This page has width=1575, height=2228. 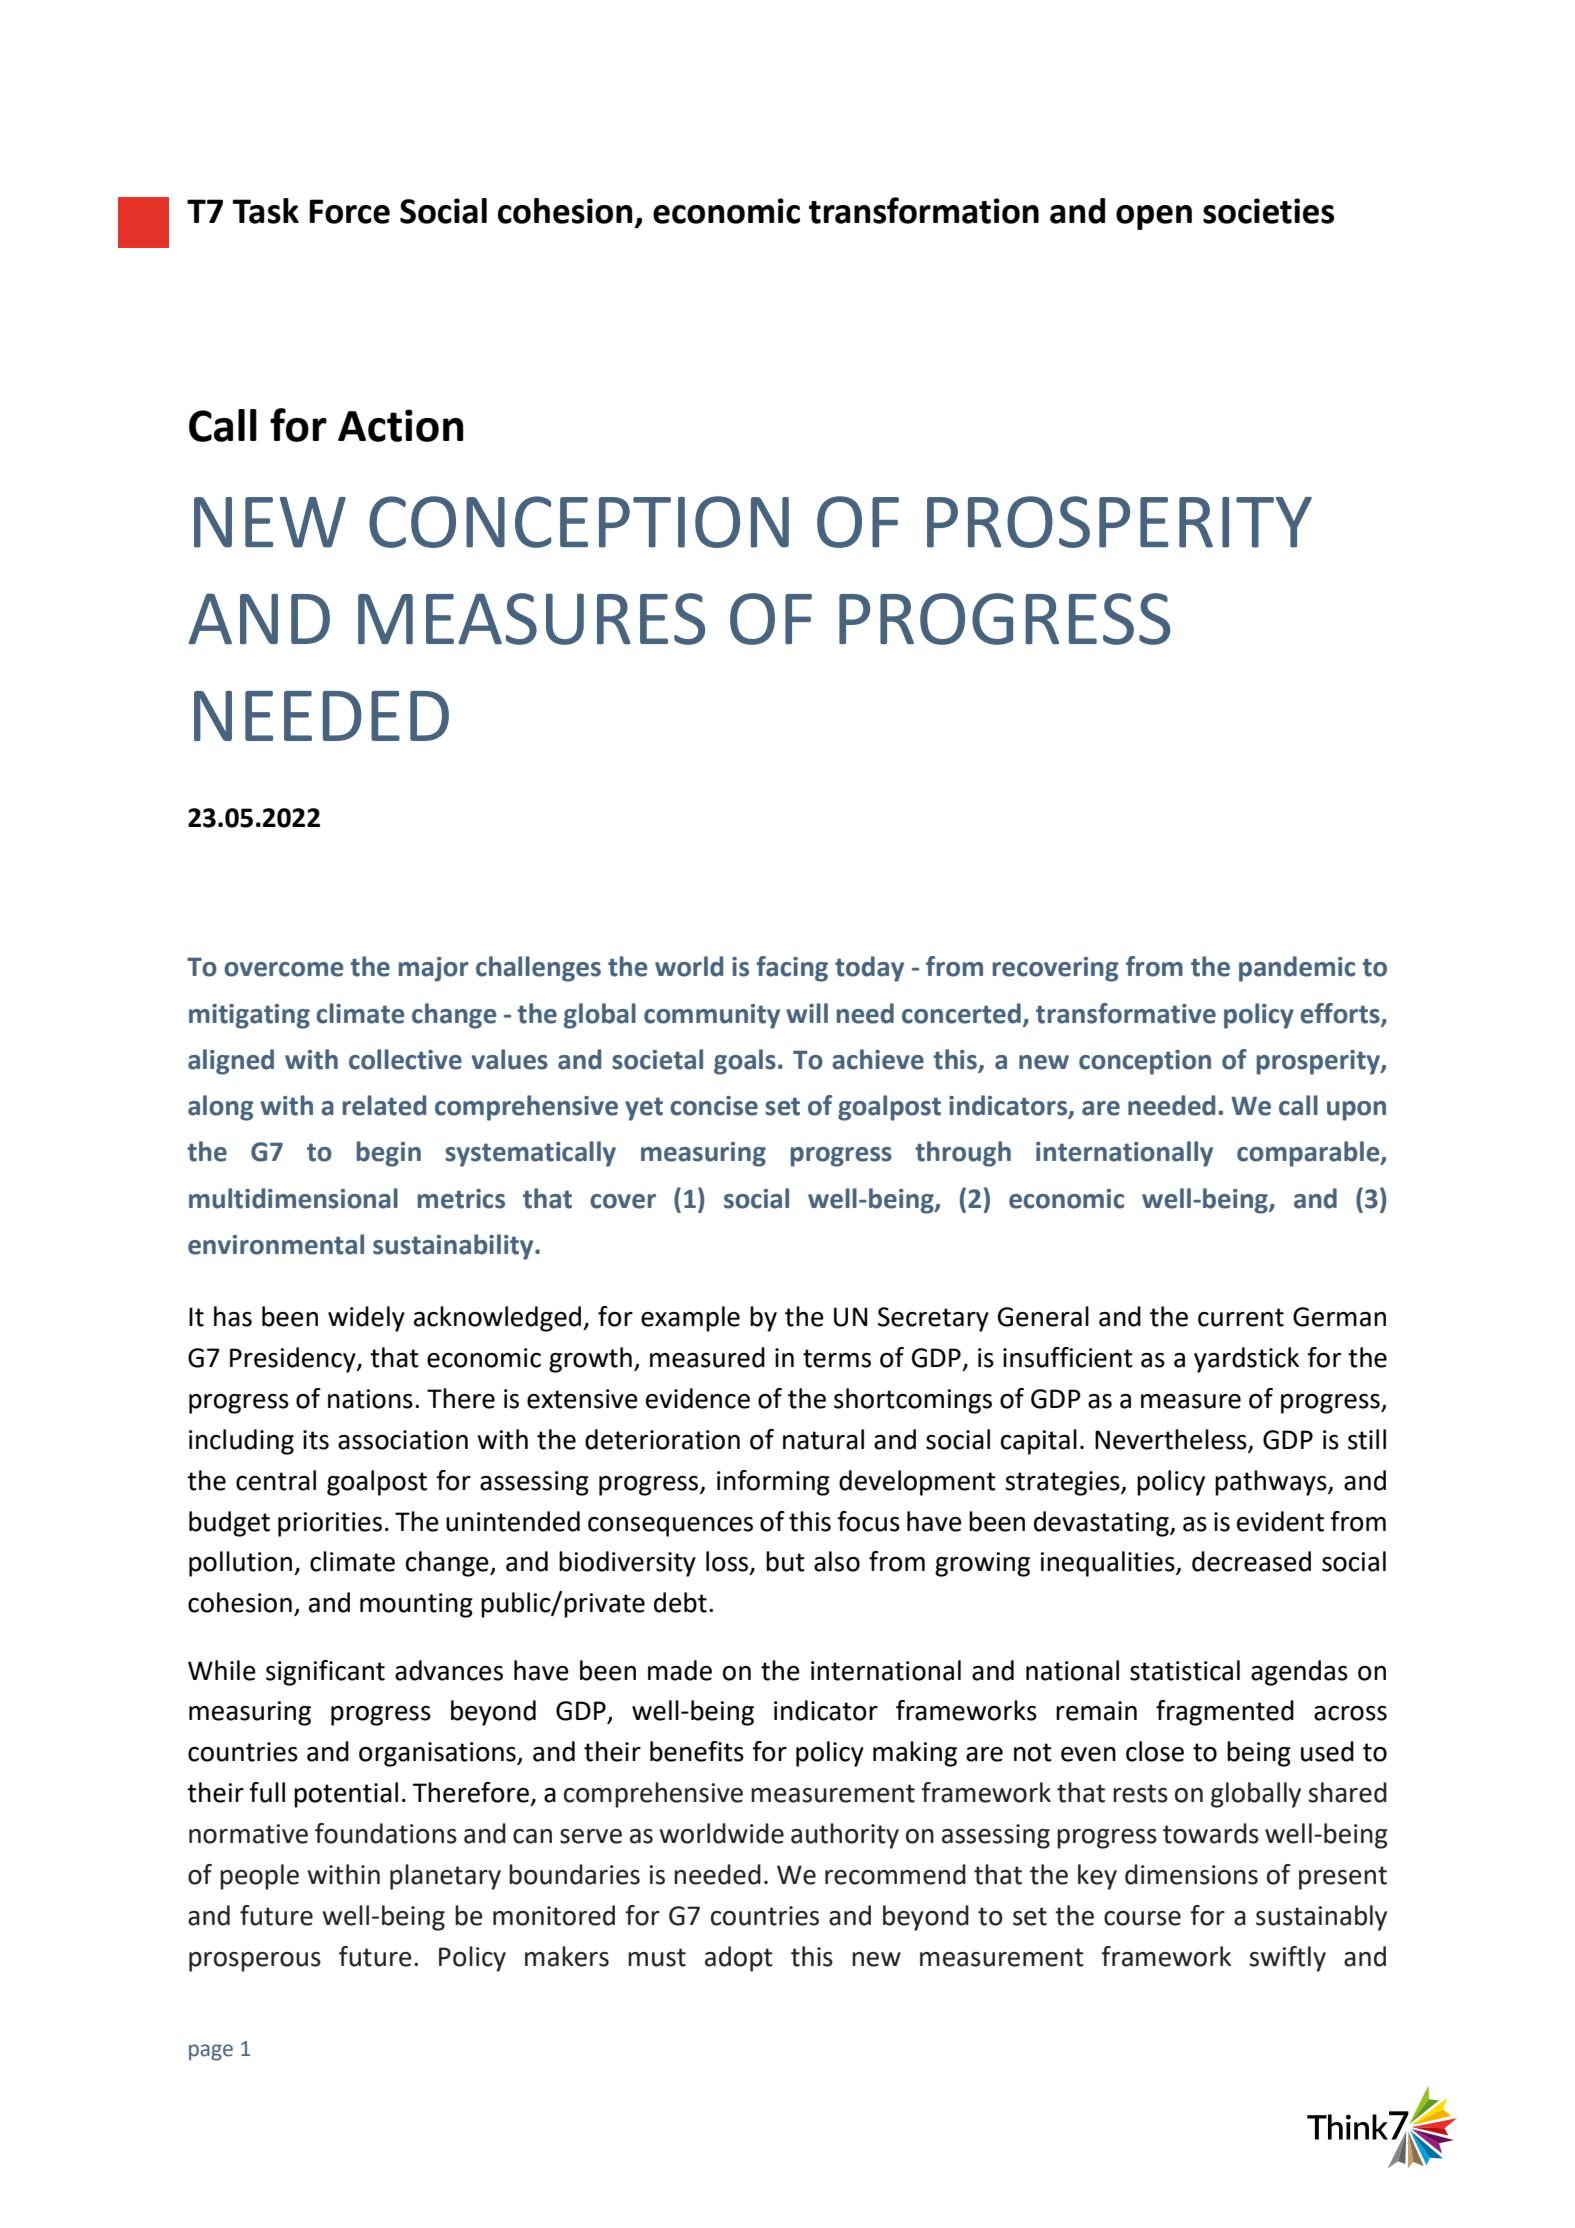 I want to click on adopt, so click(x=739, y=1959).
